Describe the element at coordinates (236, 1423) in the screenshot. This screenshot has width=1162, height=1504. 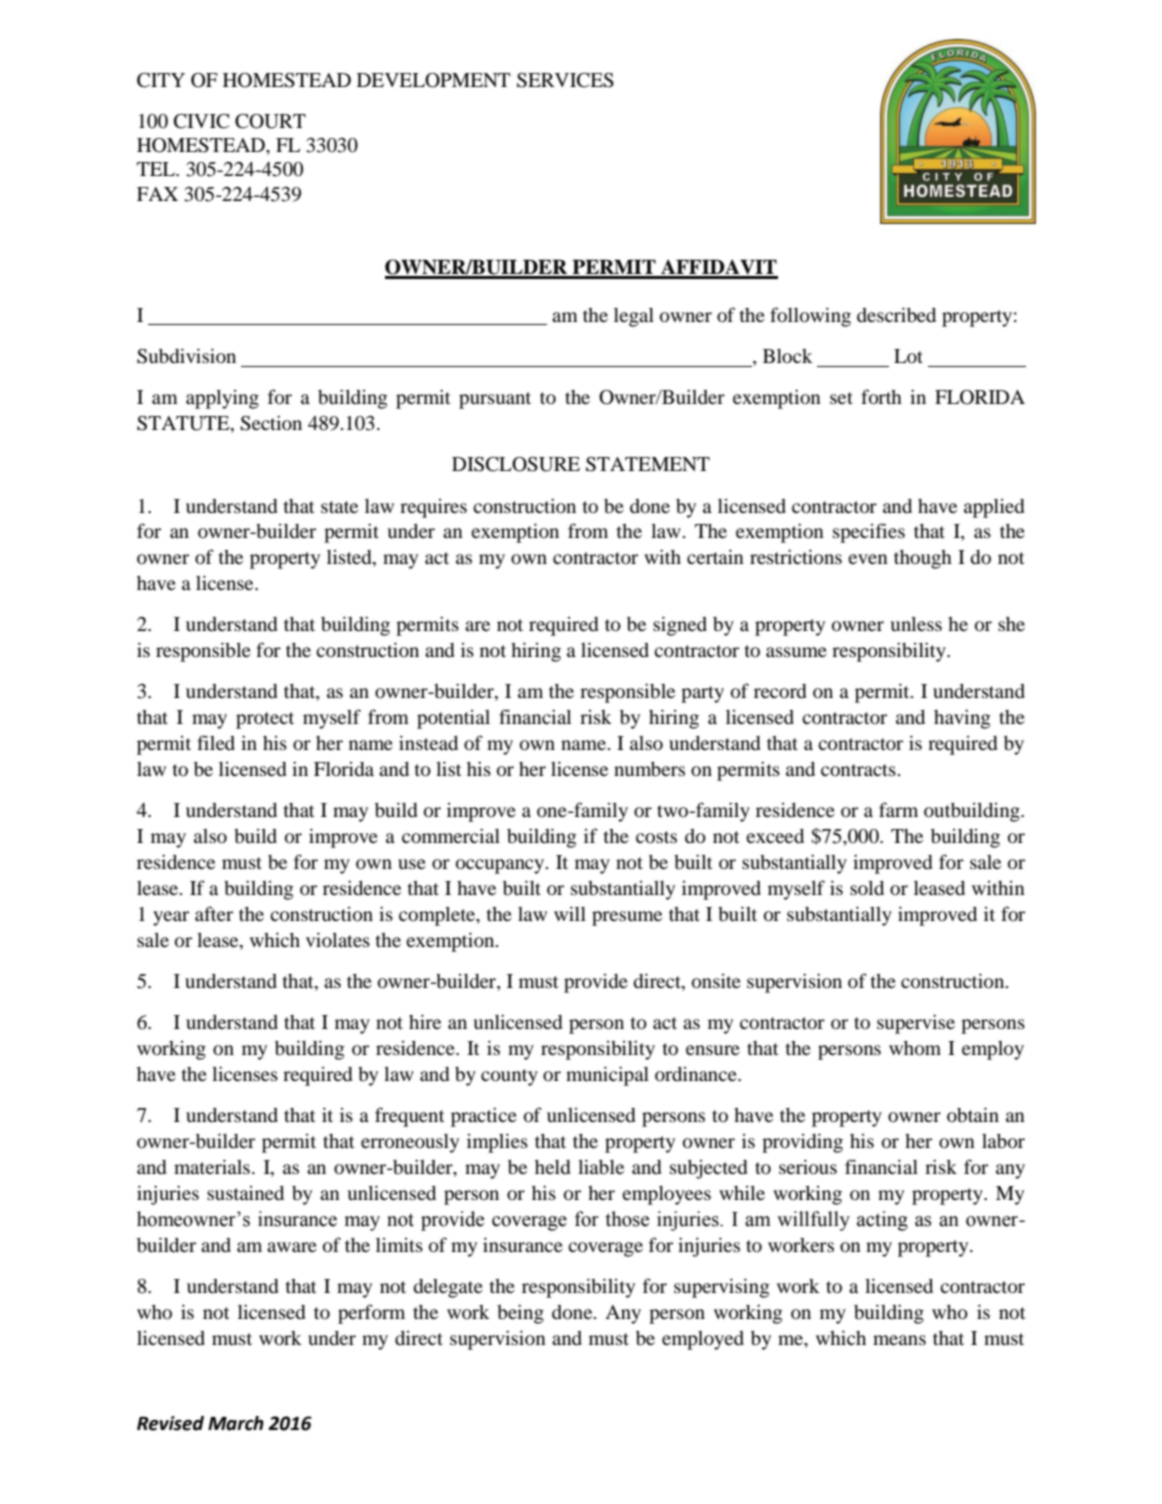
I see `March` at that location.
